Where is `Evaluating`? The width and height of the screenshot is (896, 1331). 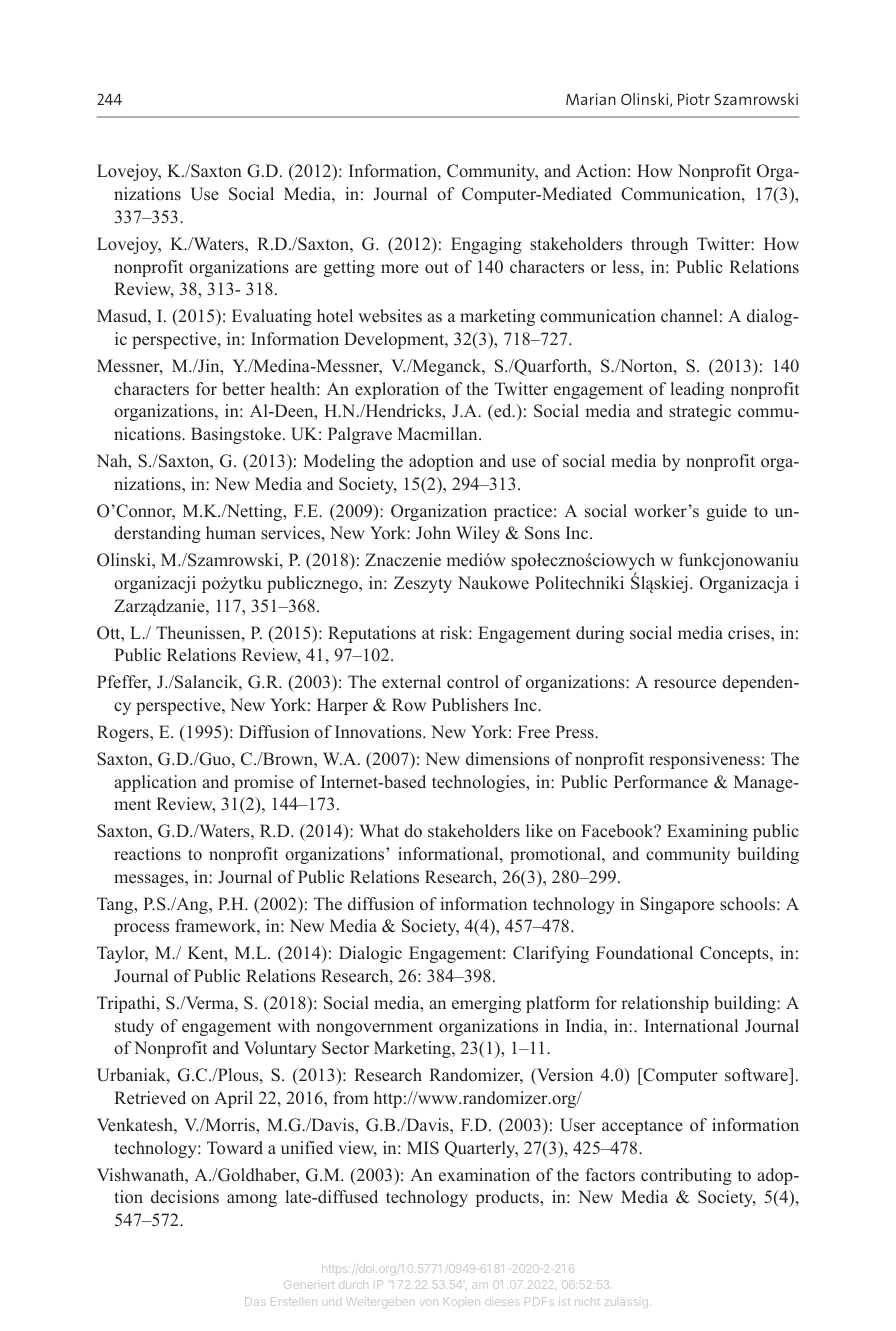
Evaluating is located at coordinates (272, 317).
